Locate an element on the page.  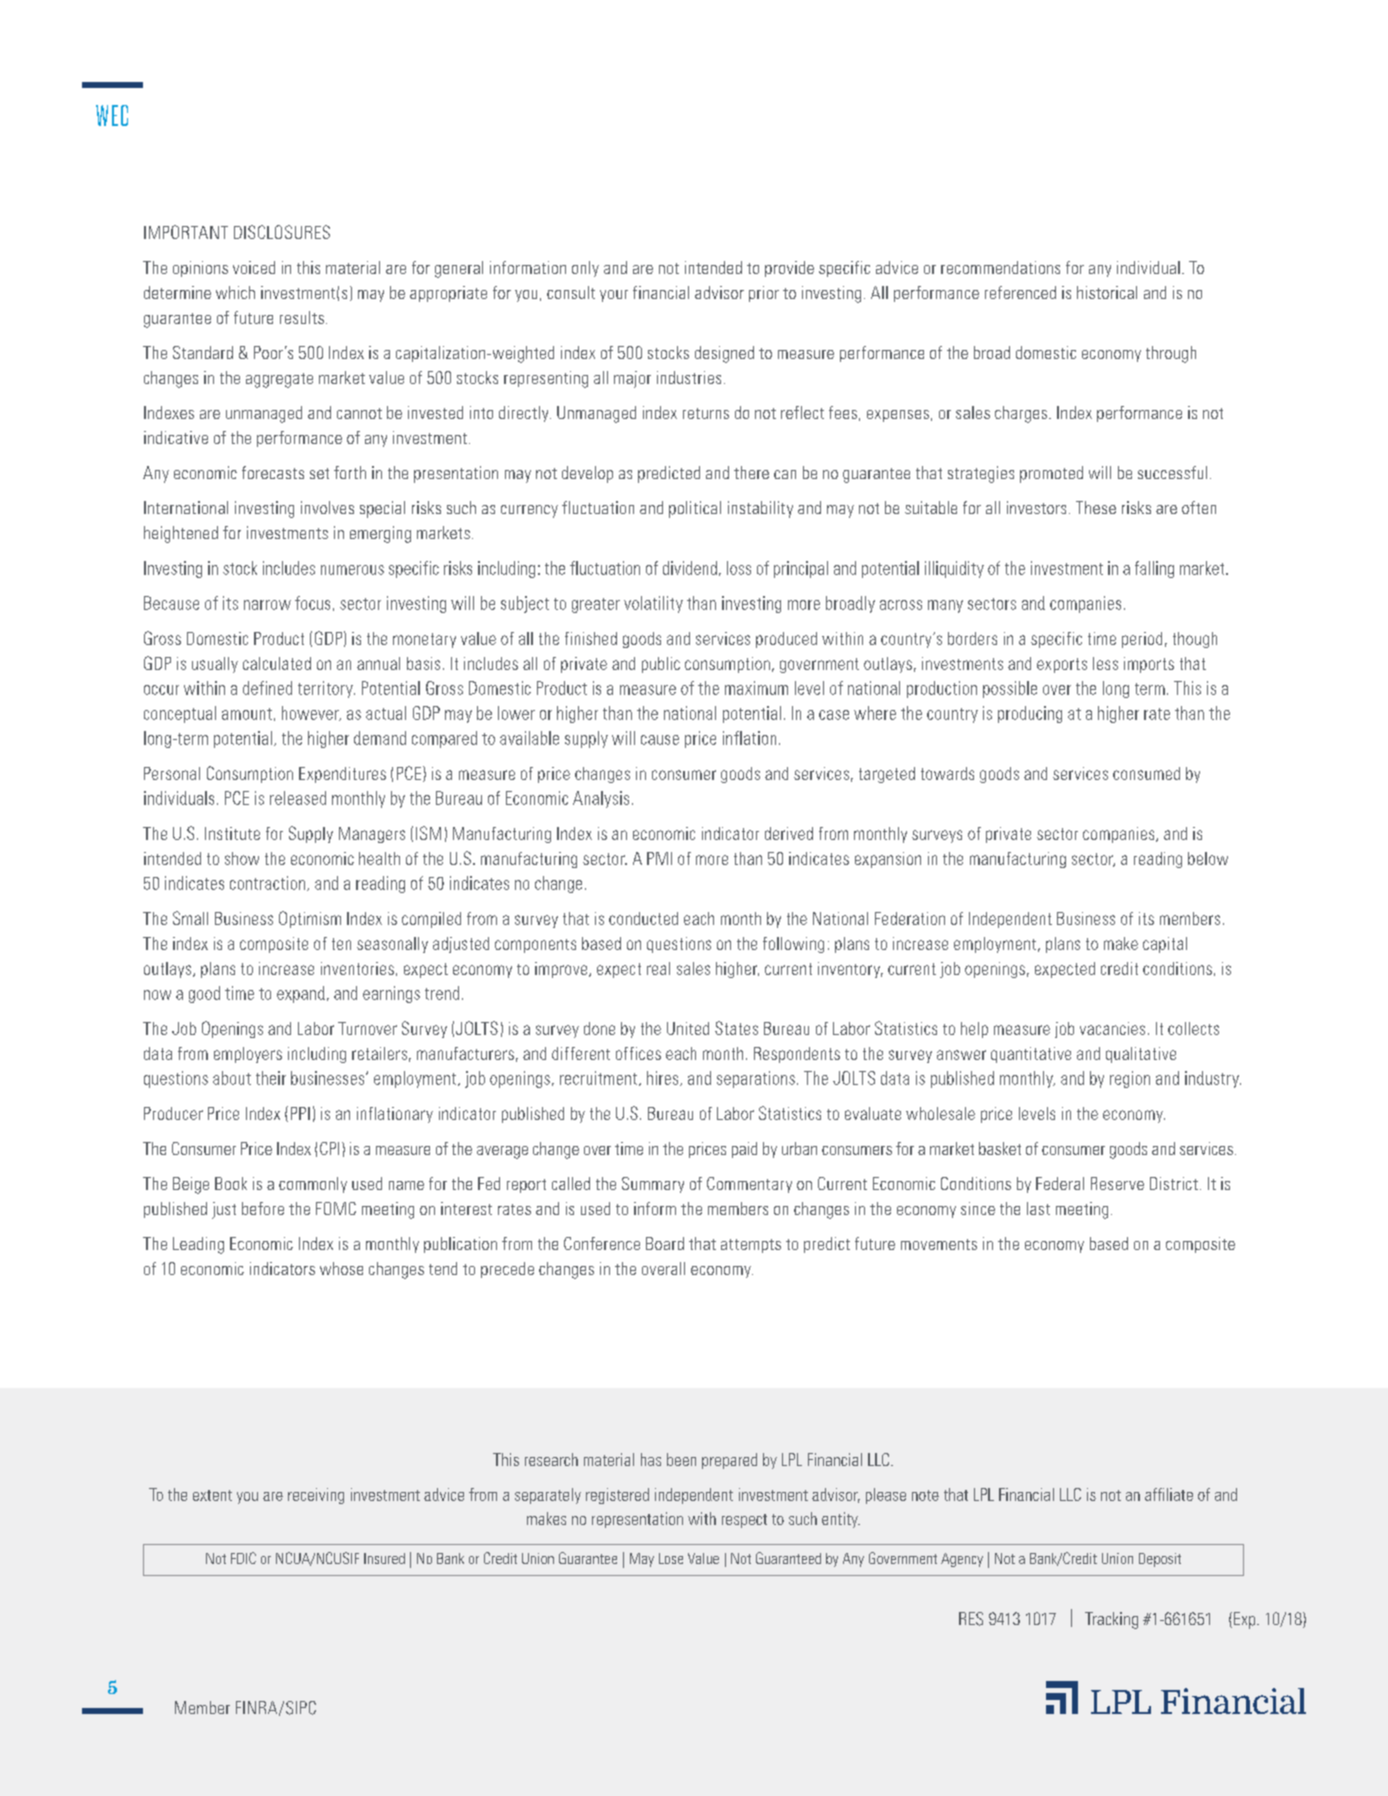
vacancies is located at coordinates (1112, 1028).
